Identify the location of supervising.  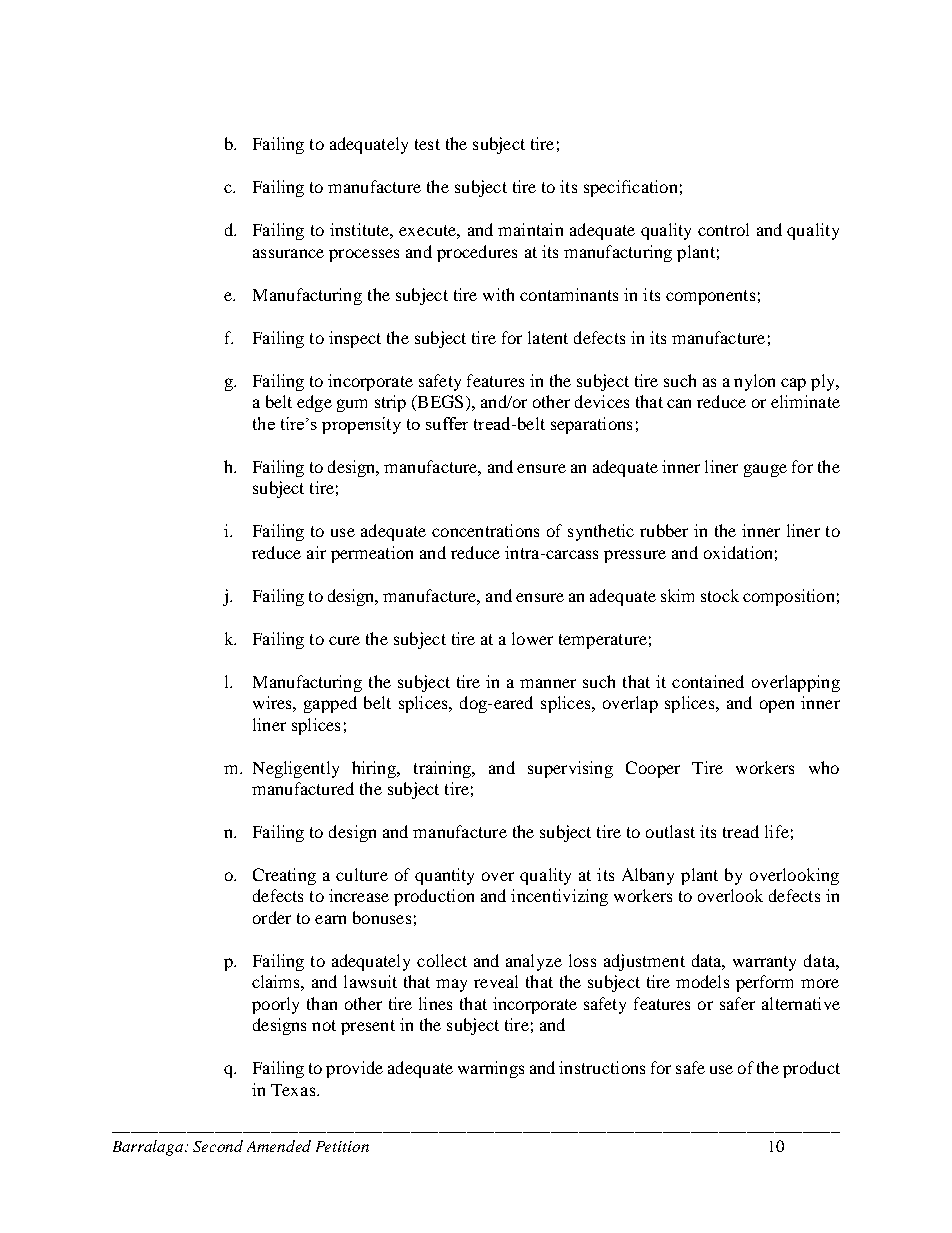
(570, 769).
